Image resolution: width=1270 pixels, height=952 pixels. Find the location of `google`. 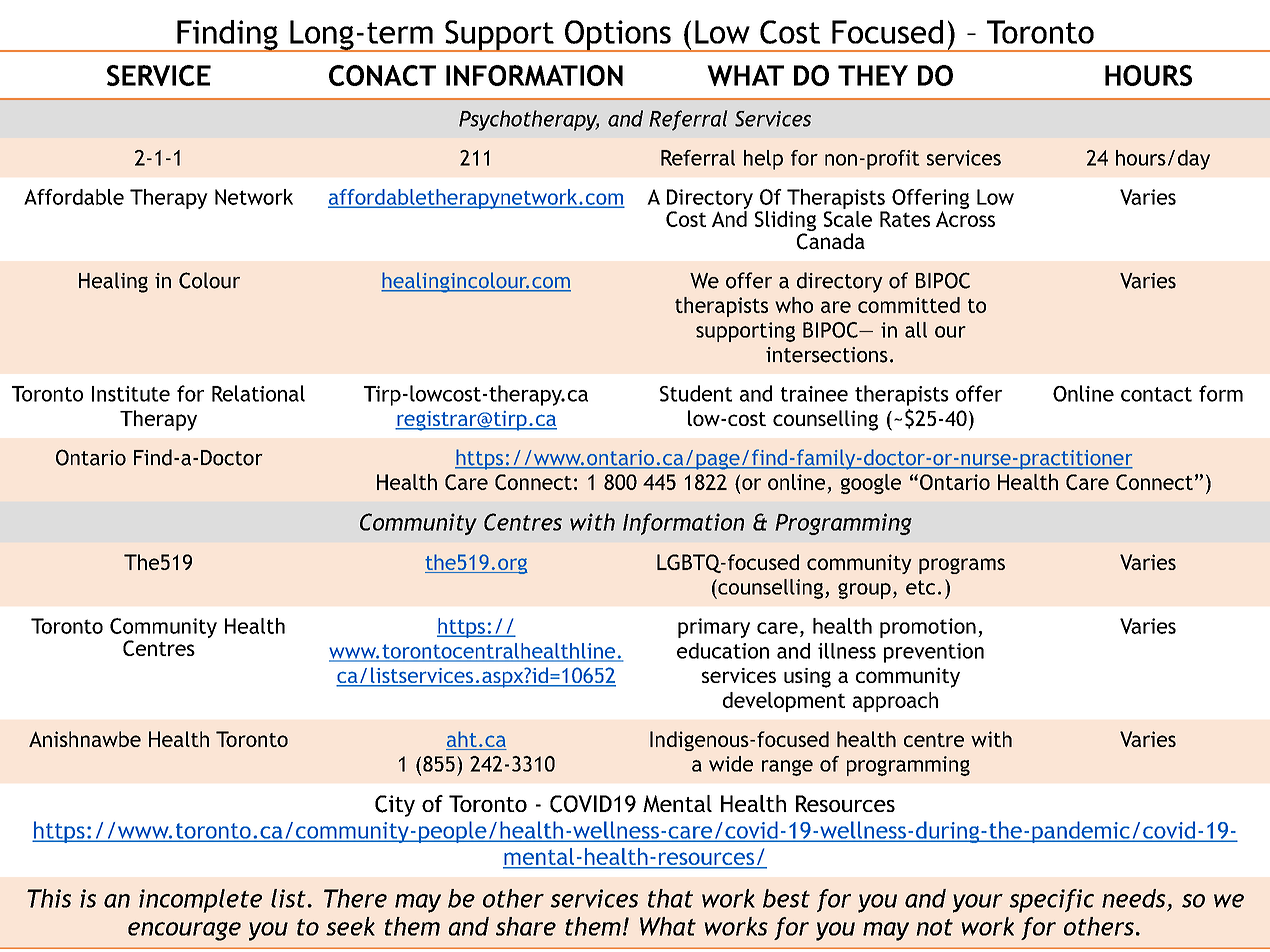

google is located at coordinates (871, 484).
